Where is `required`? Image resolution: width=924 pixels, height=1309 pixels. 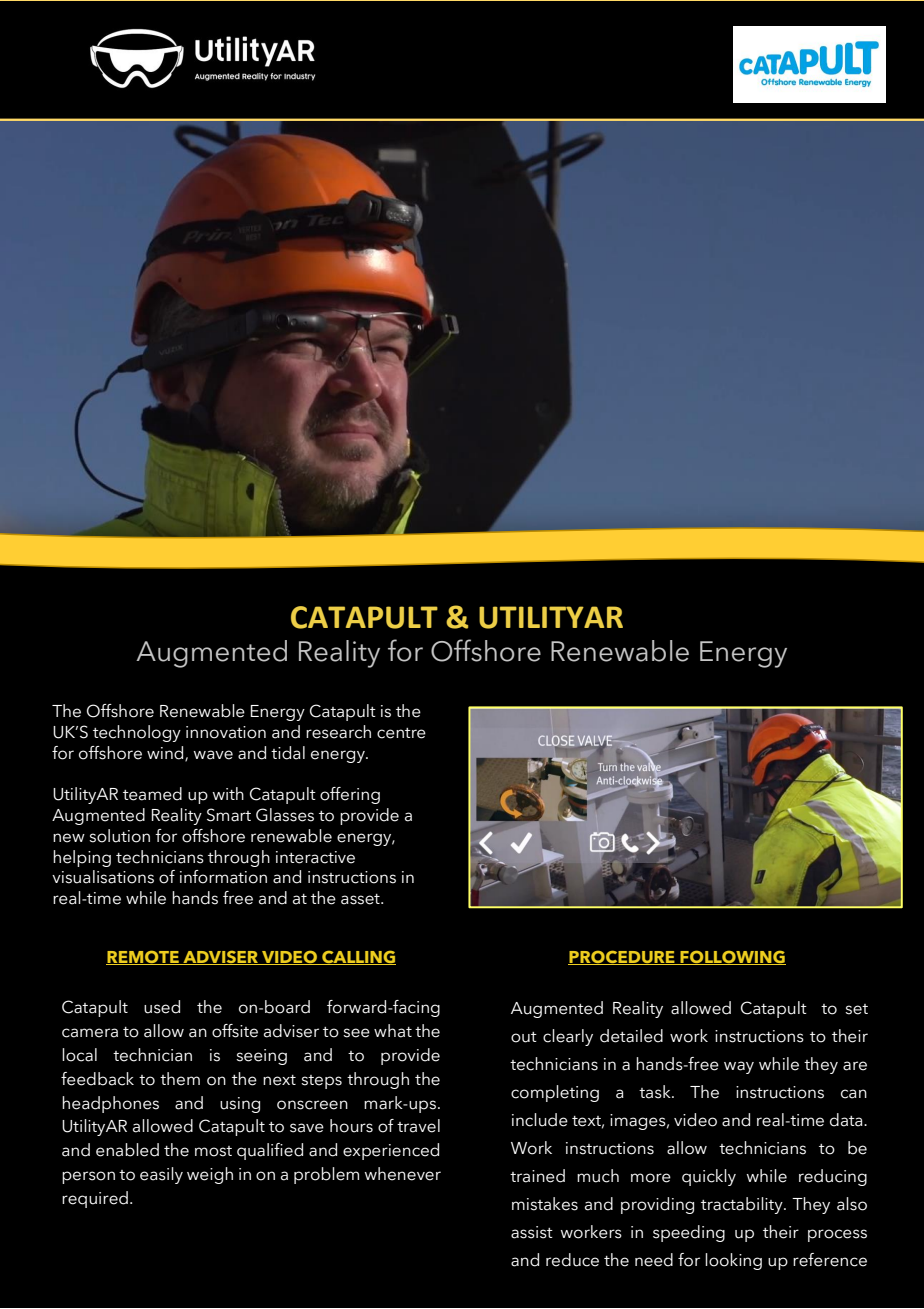
required is located at coordinates (95, 1199).
